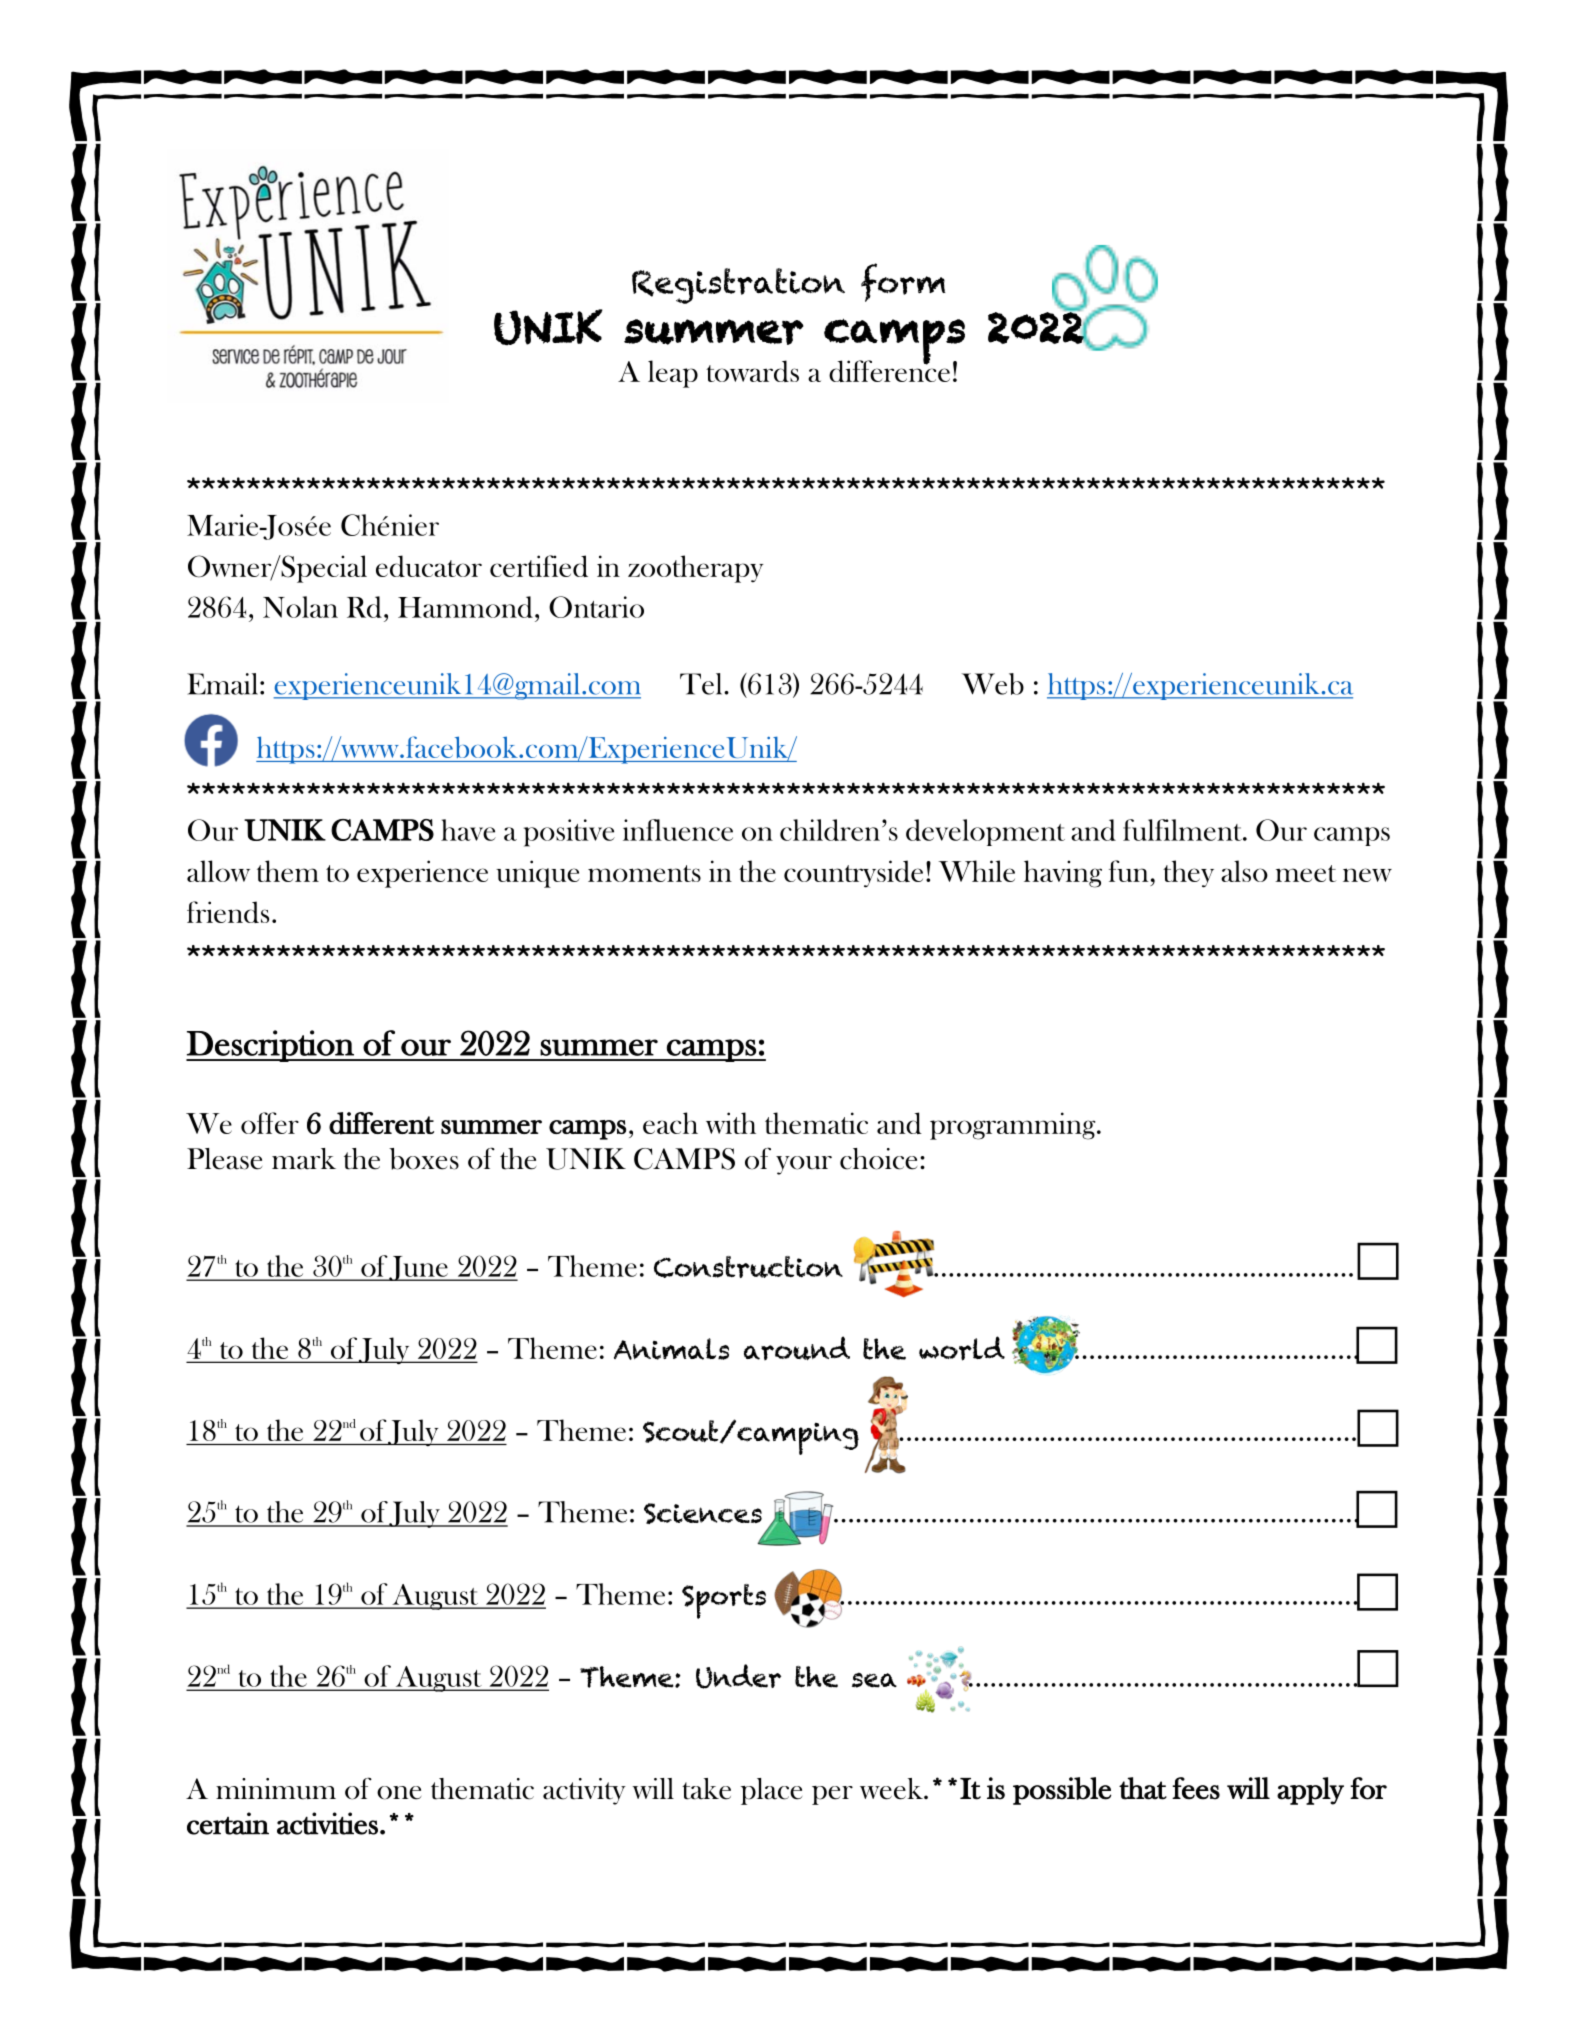 The width and height of the page is (1575, 2038). What do you see at coordinates (903, 282) in the page?
I see `form` at bounding box center [903, 282].
